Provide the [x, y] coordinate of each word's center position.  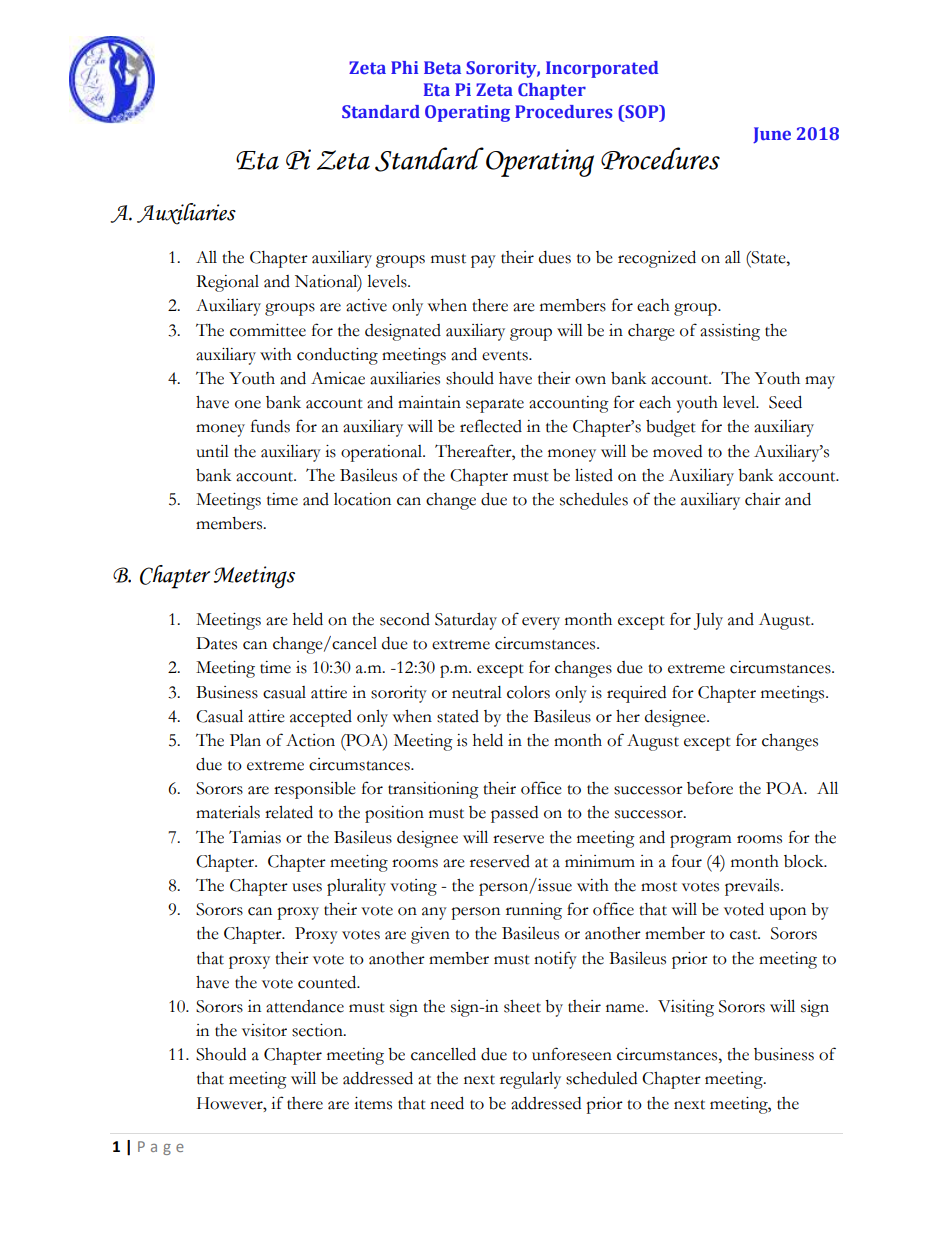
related [289, 812]
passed [514, 814]
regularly [530, 1080]
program [700, 841]
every [541, 623]
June [772, 135]
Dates [216, 643]
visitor [264, 1030]
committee [268, 330]
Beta [442, 67]
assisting [730, 332]
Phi [404, 67]
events [506, 356]
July [708, 621]
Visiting [686, 1008]
